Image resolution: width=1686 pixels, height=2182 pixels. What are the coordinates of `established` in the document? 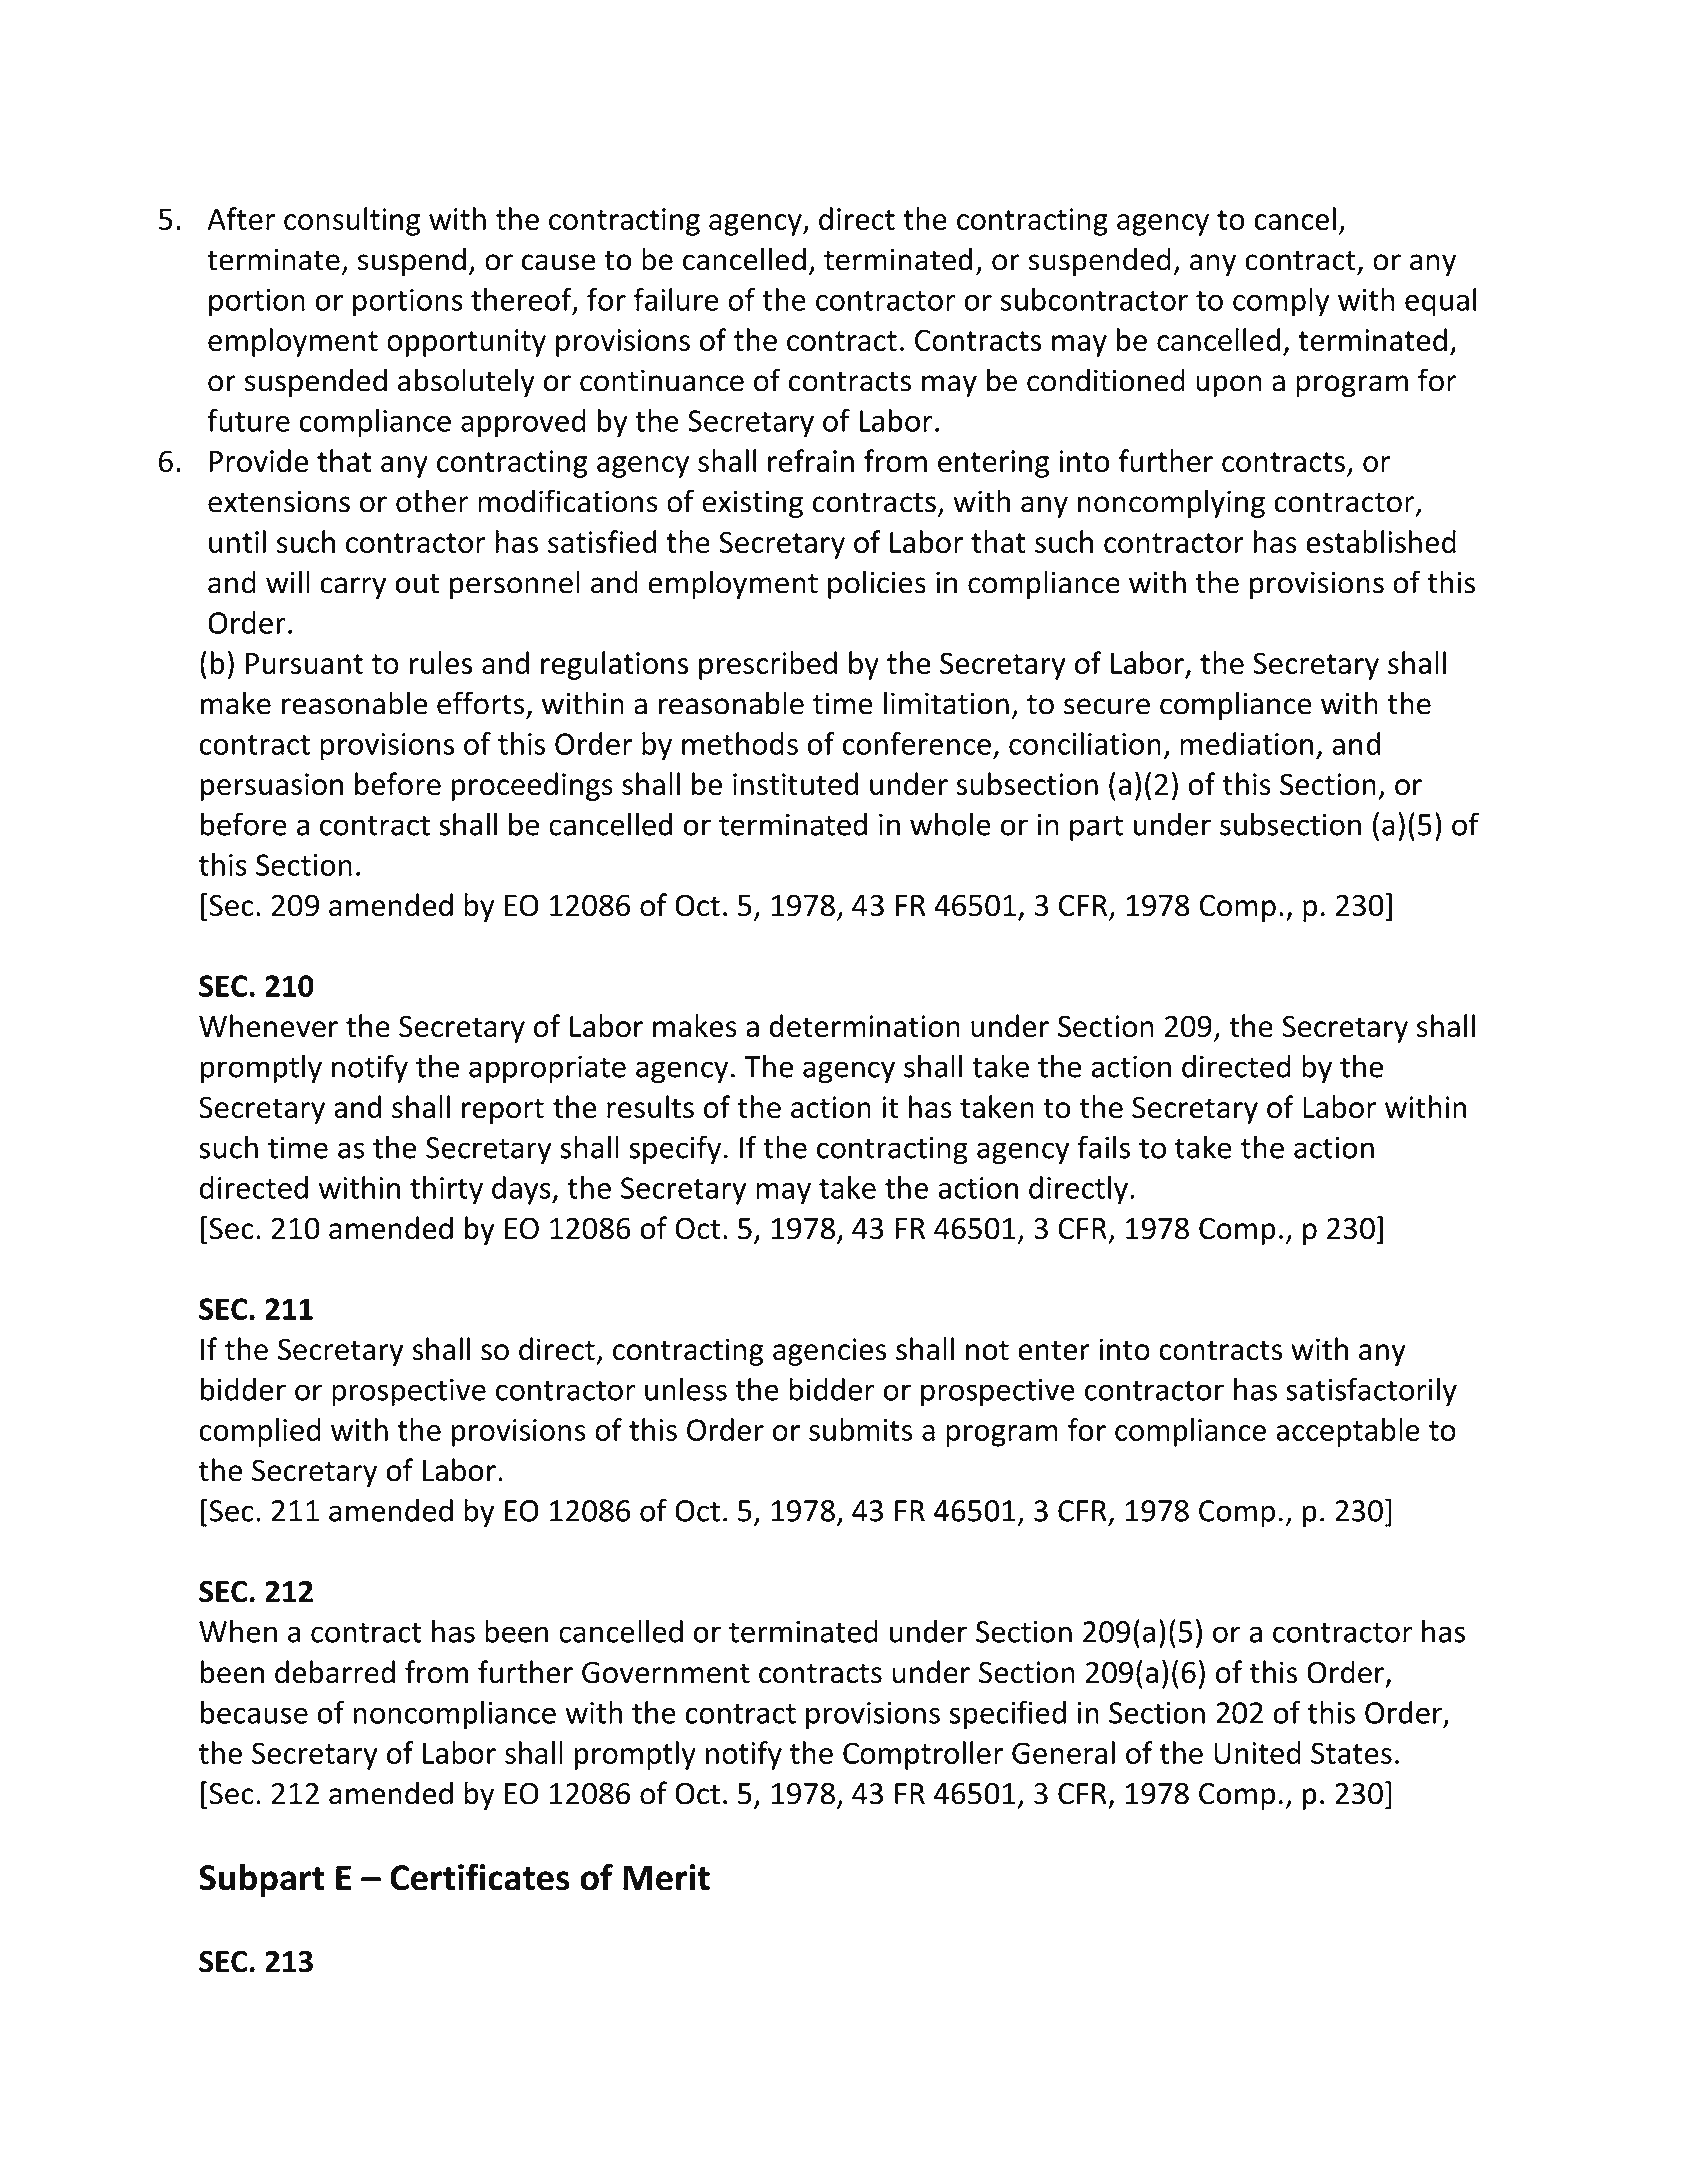 It's located at (1381, 541).
